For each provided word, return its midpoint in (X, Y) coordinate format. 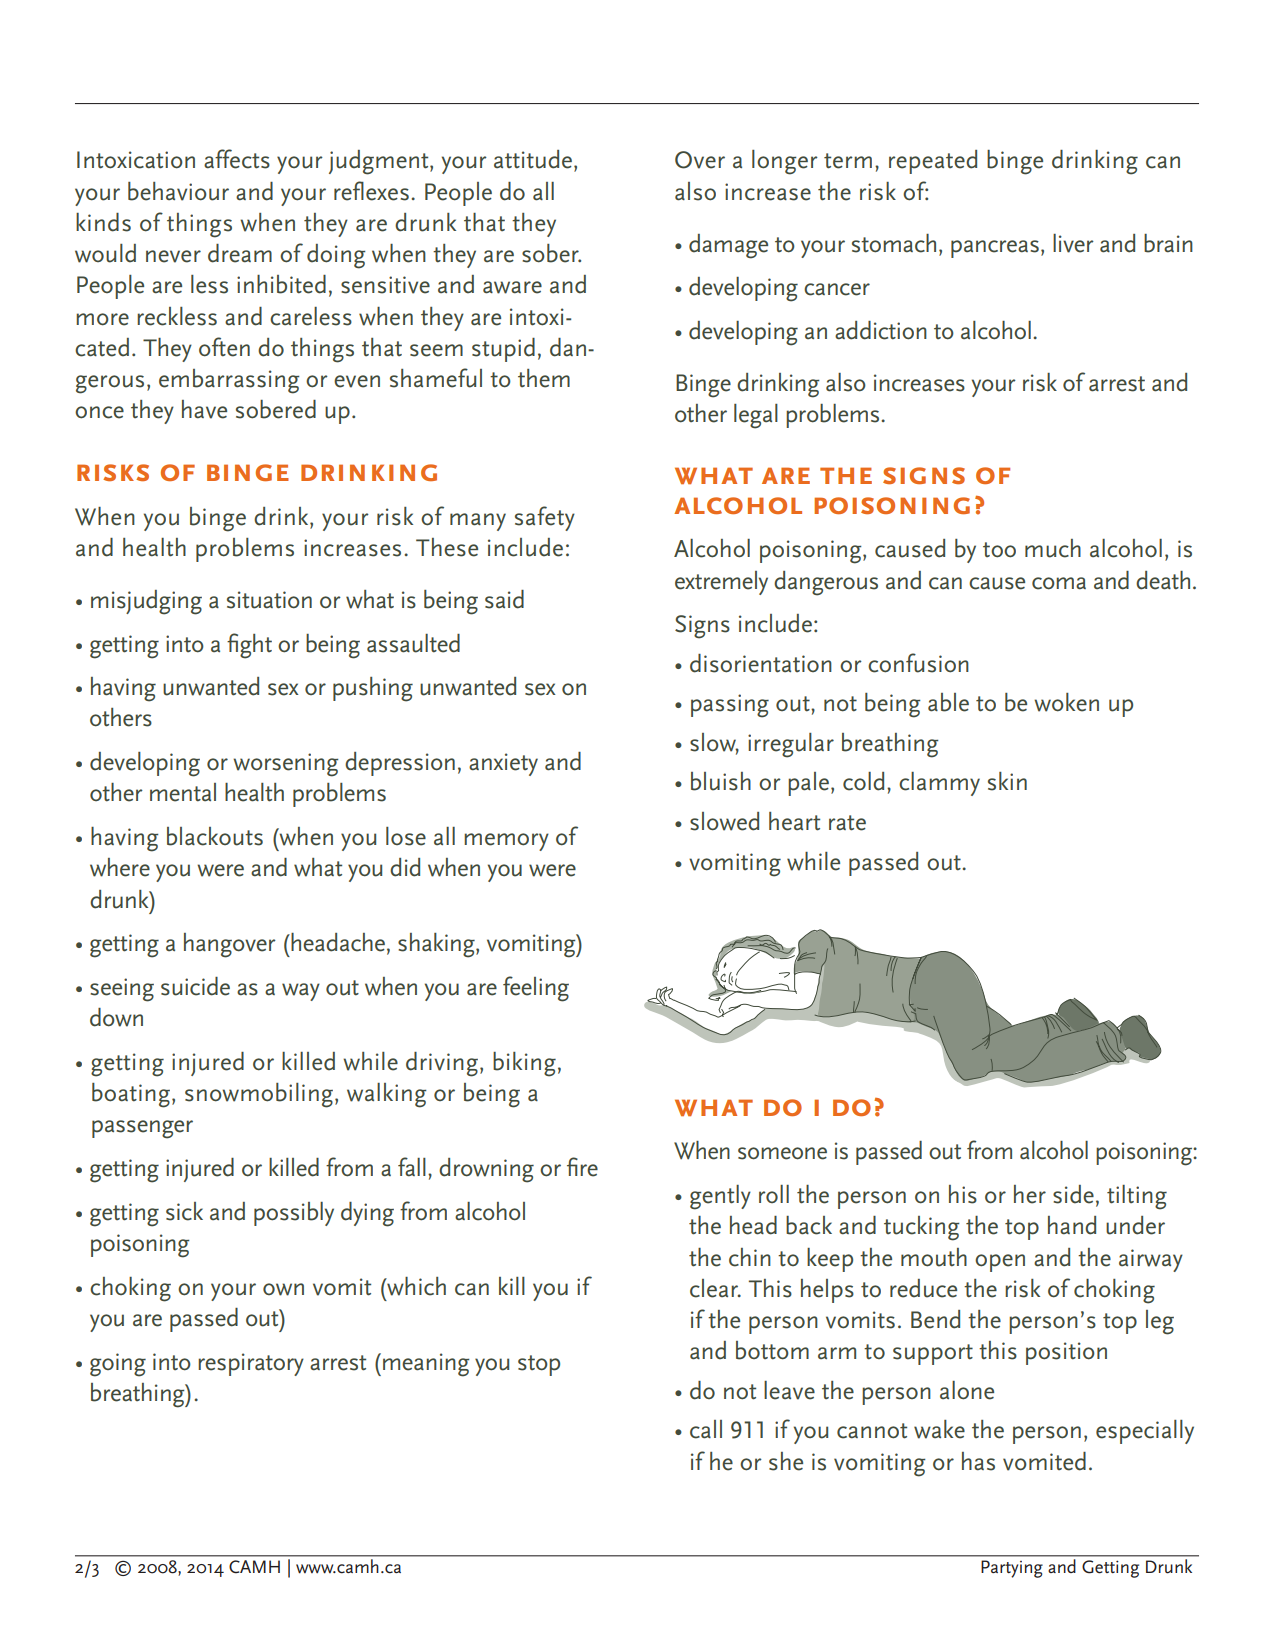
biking (524, 1064)
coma (1059, 583)
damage (728, 246)
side (1073, 1194)
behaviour (178, 191)
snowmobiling (260, 1095)
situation (269, 600)
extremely (721, 583)
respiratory (251, 1364)
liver (1073, 243)
